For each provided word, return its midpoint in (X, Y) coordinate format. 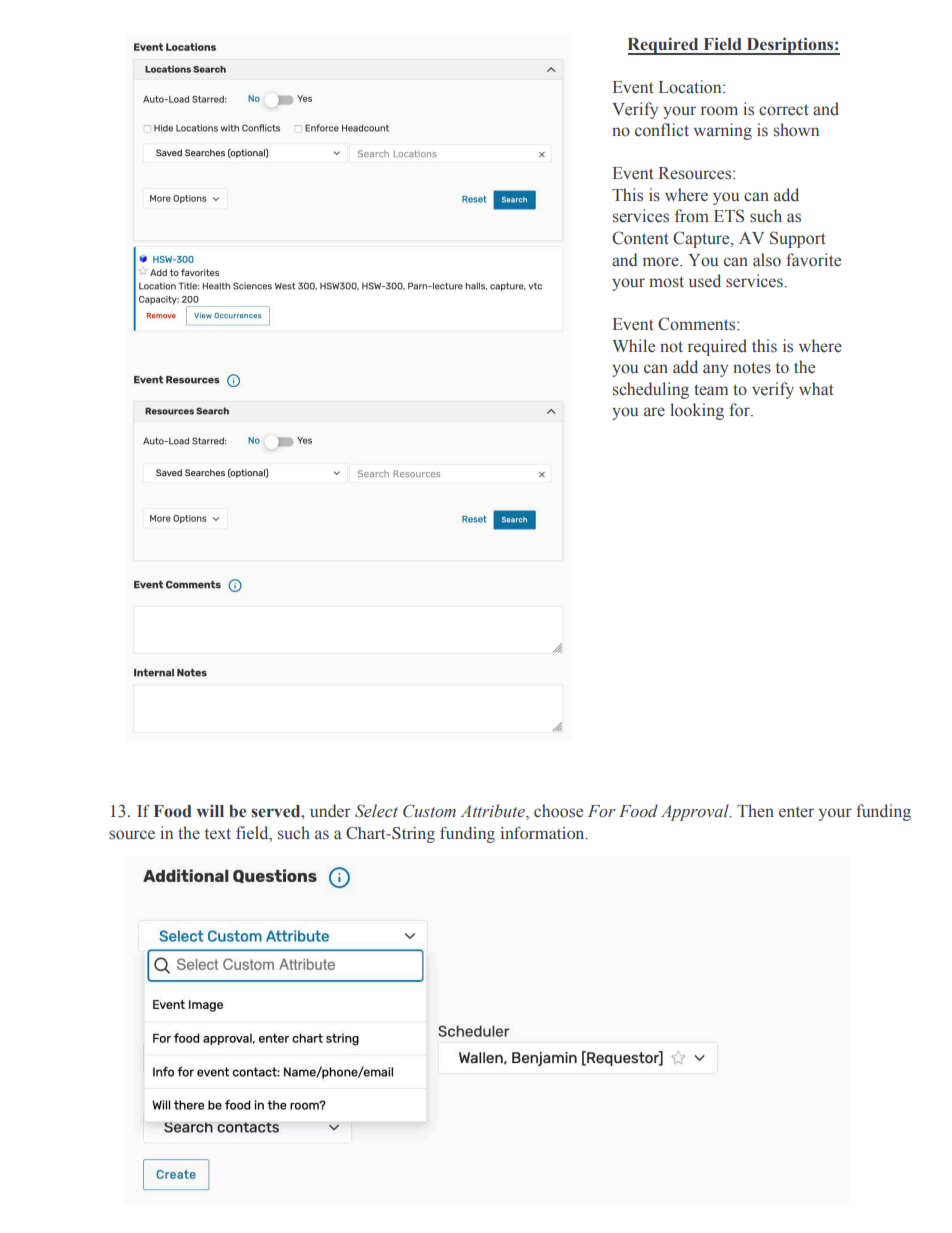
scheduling (651, 390)
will (210, 811)
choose (558, 811)
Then (755, 811)
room (719, 111)
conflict (662, 130)
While (633, 346)
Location (691, 87)
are (654, 412)
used (705, 281)
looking (697, 411)
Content (640, 238)
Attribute (494, 812)
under (330, 811)
